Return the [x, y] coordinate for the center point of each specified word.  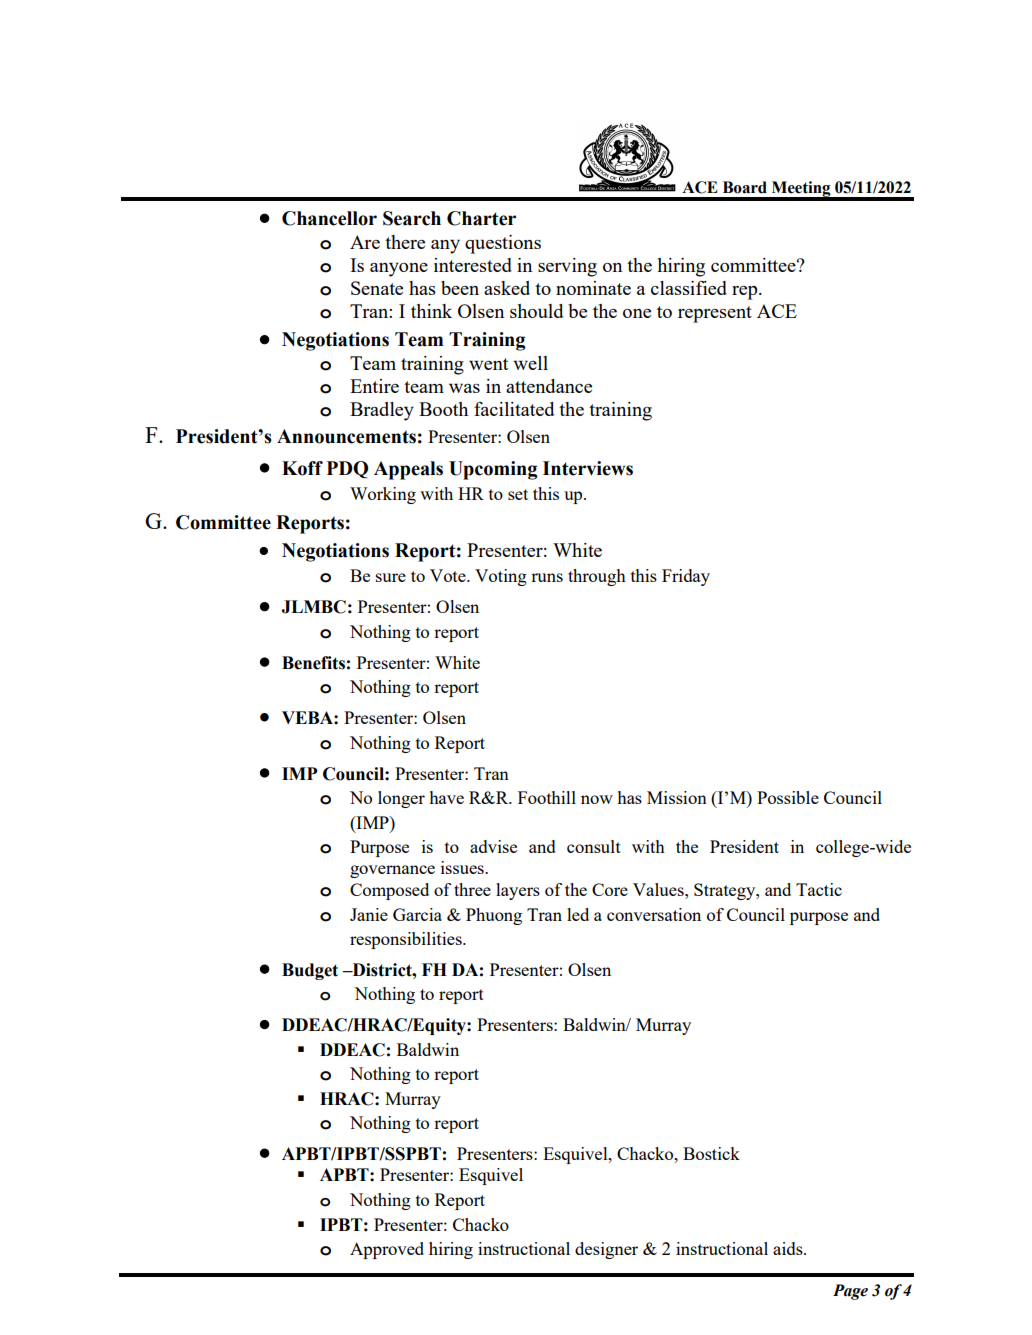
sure [391, 577]
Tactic [819, 889]
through [597, 577]
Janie [369, 914]
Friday [686, 577]
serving [567, 267]
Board [745, 187]
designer [606, 1250]
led [578, 914]
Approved [387, 1250]
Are [365, 242]
